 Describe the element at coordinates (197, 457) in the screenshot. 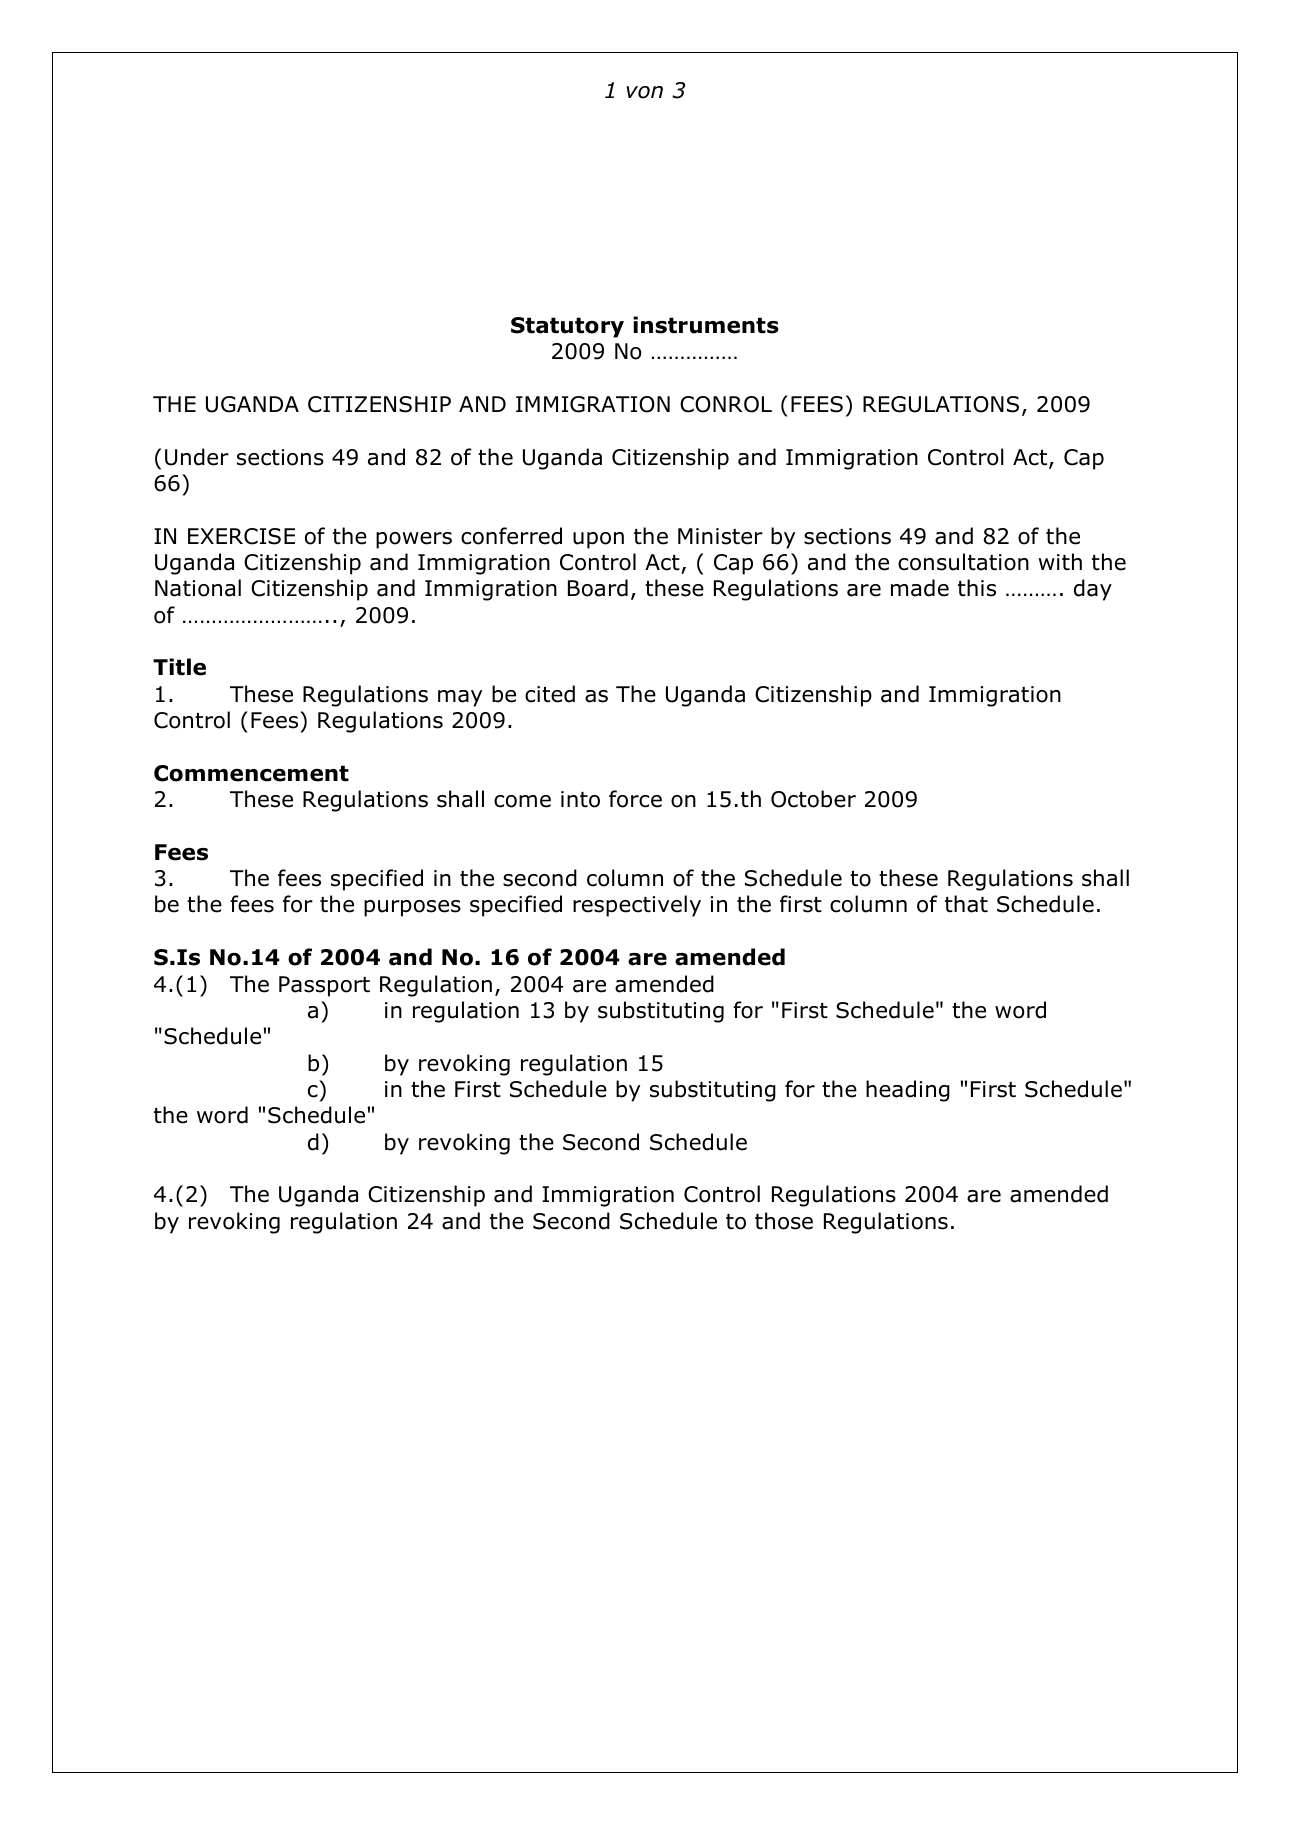

I see `Under` at that location.
